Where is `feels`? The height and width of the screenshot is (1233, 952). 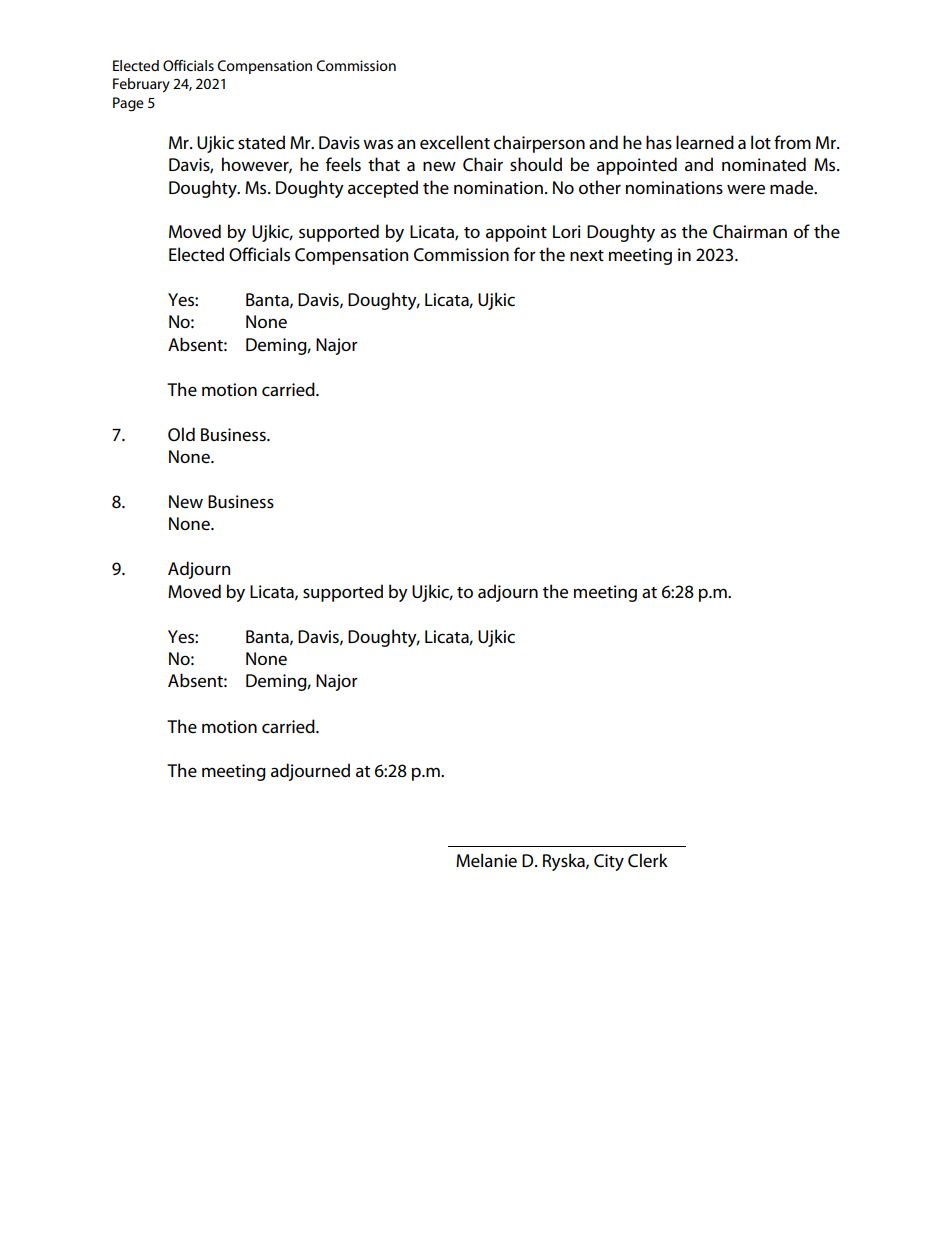 feels is located at coordinates (343, 164).
